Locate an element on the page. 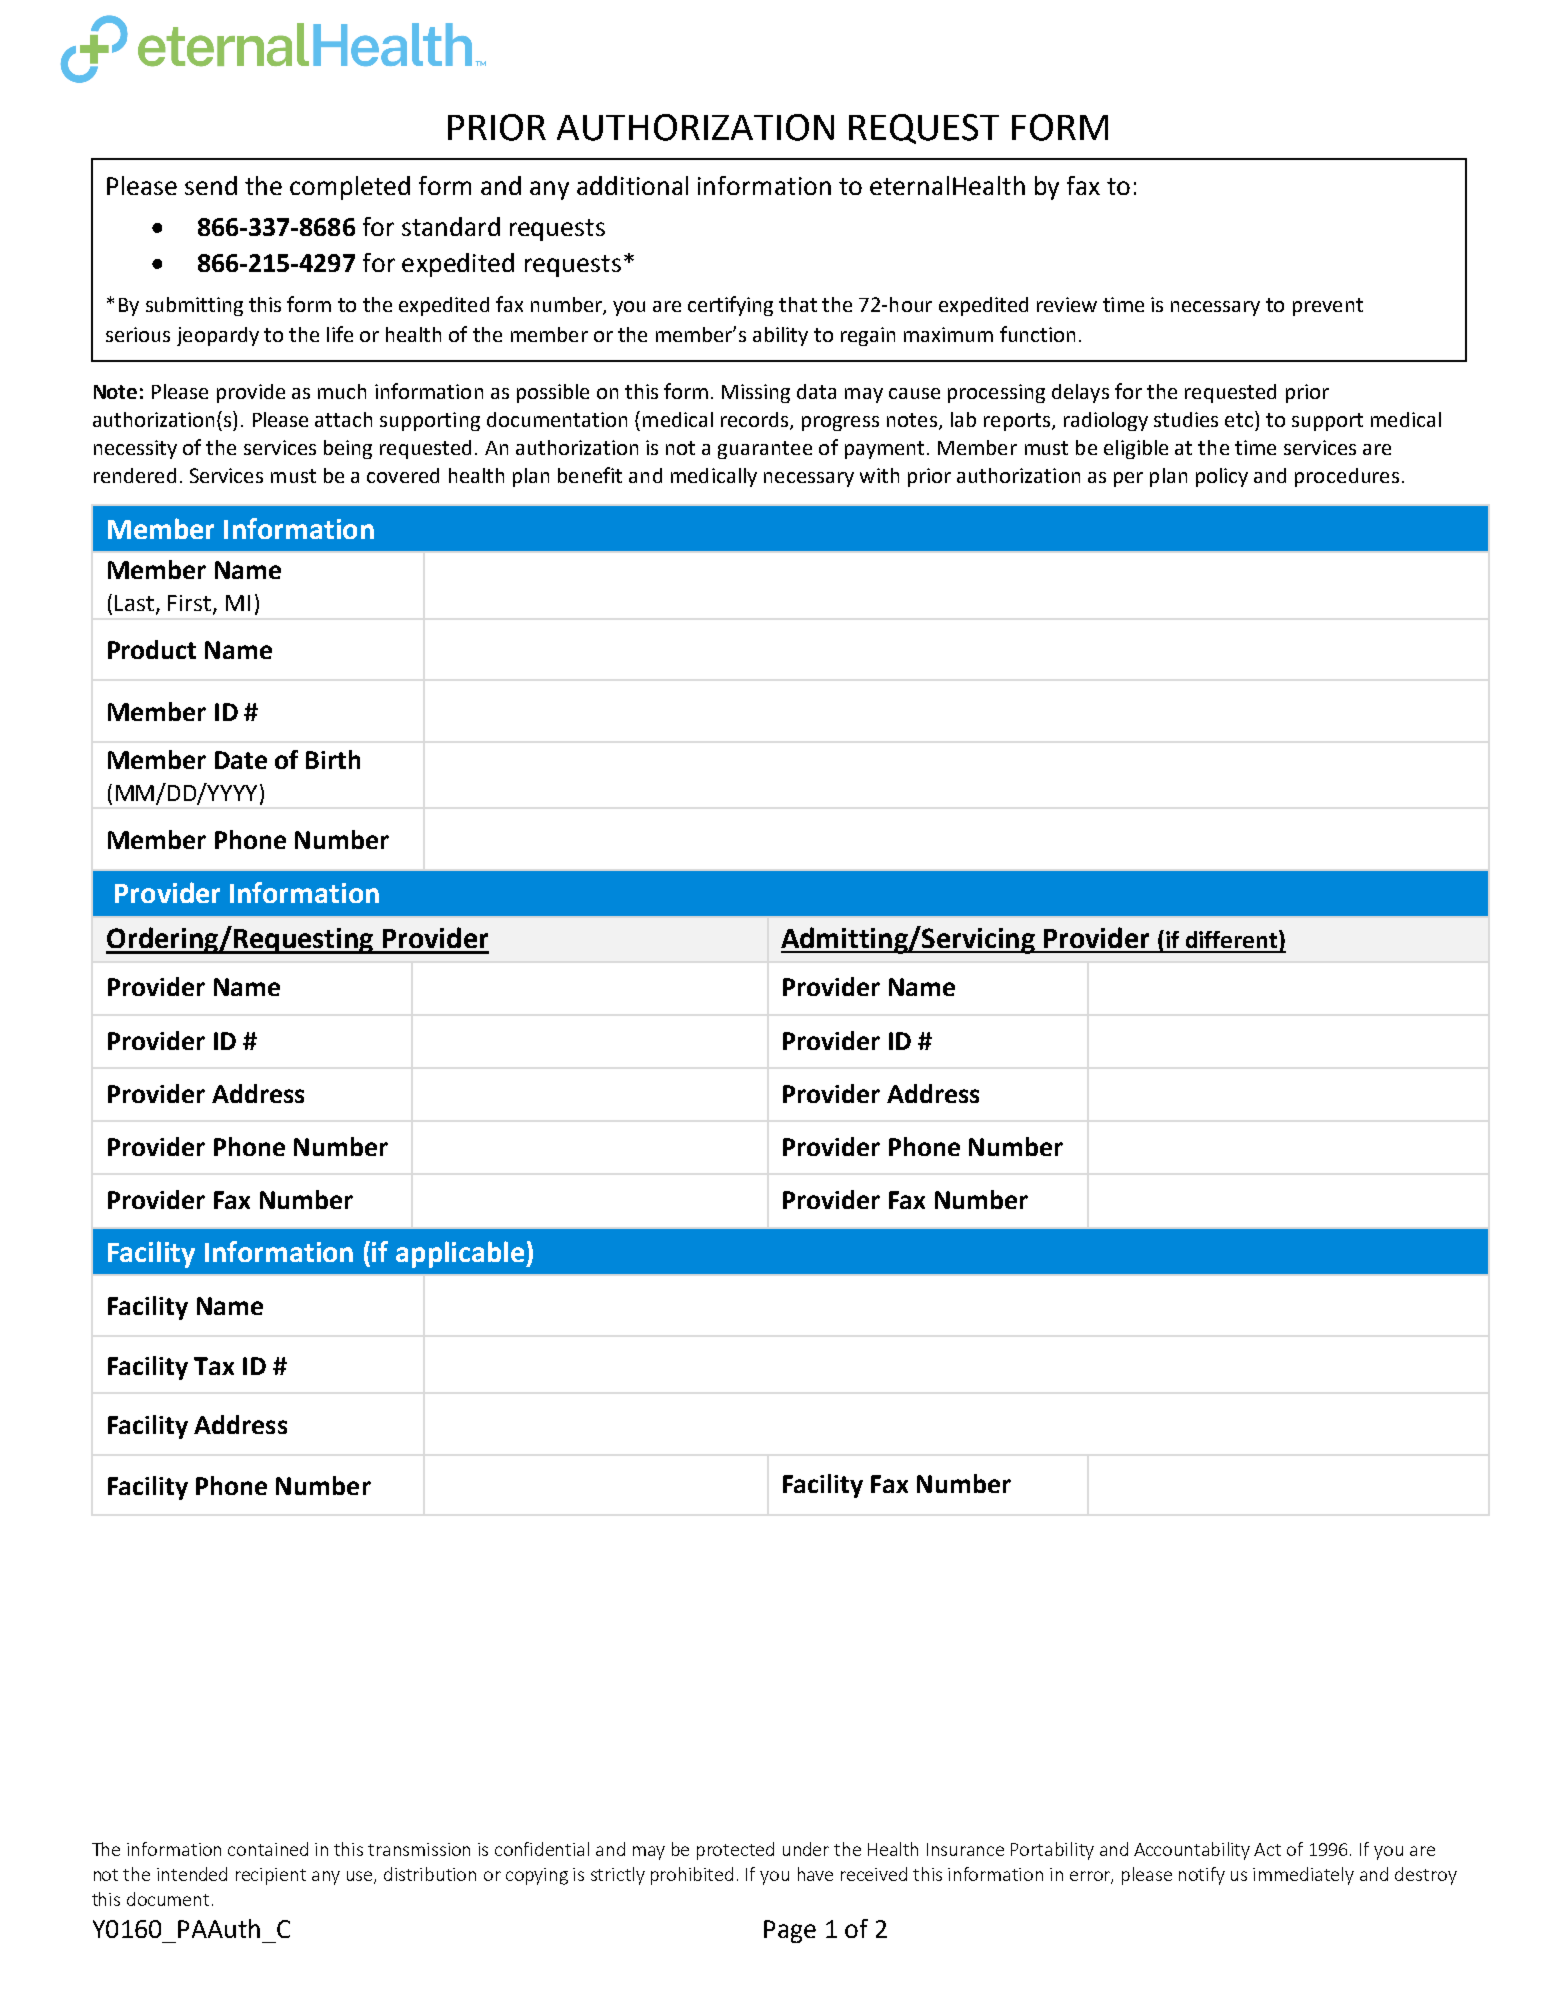 This image has width=1558, height=2016. procedures is located at coordinates (1347, 477).
